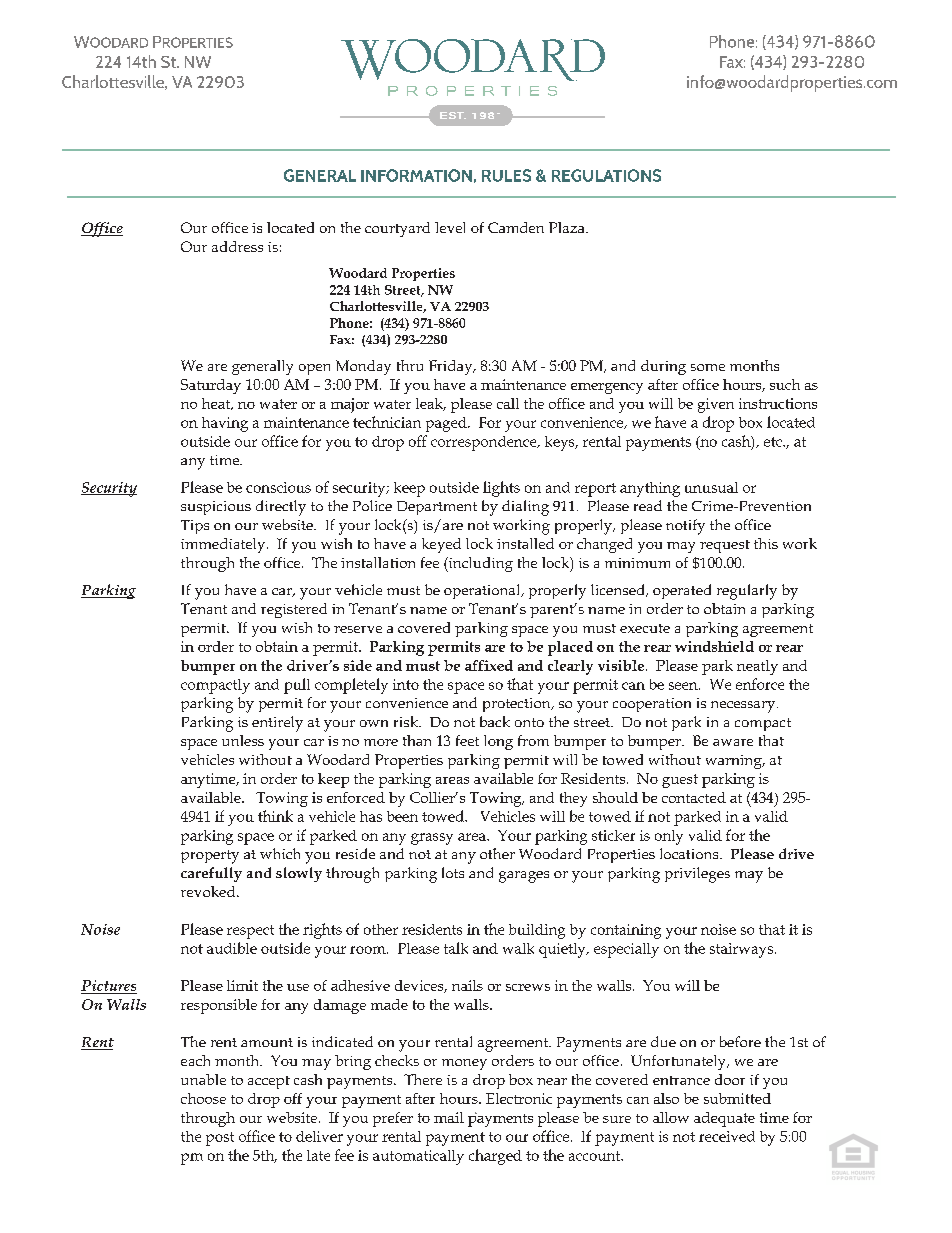  Describe the element at coordinates (450, 227) in the page. I see `level` at that location.
